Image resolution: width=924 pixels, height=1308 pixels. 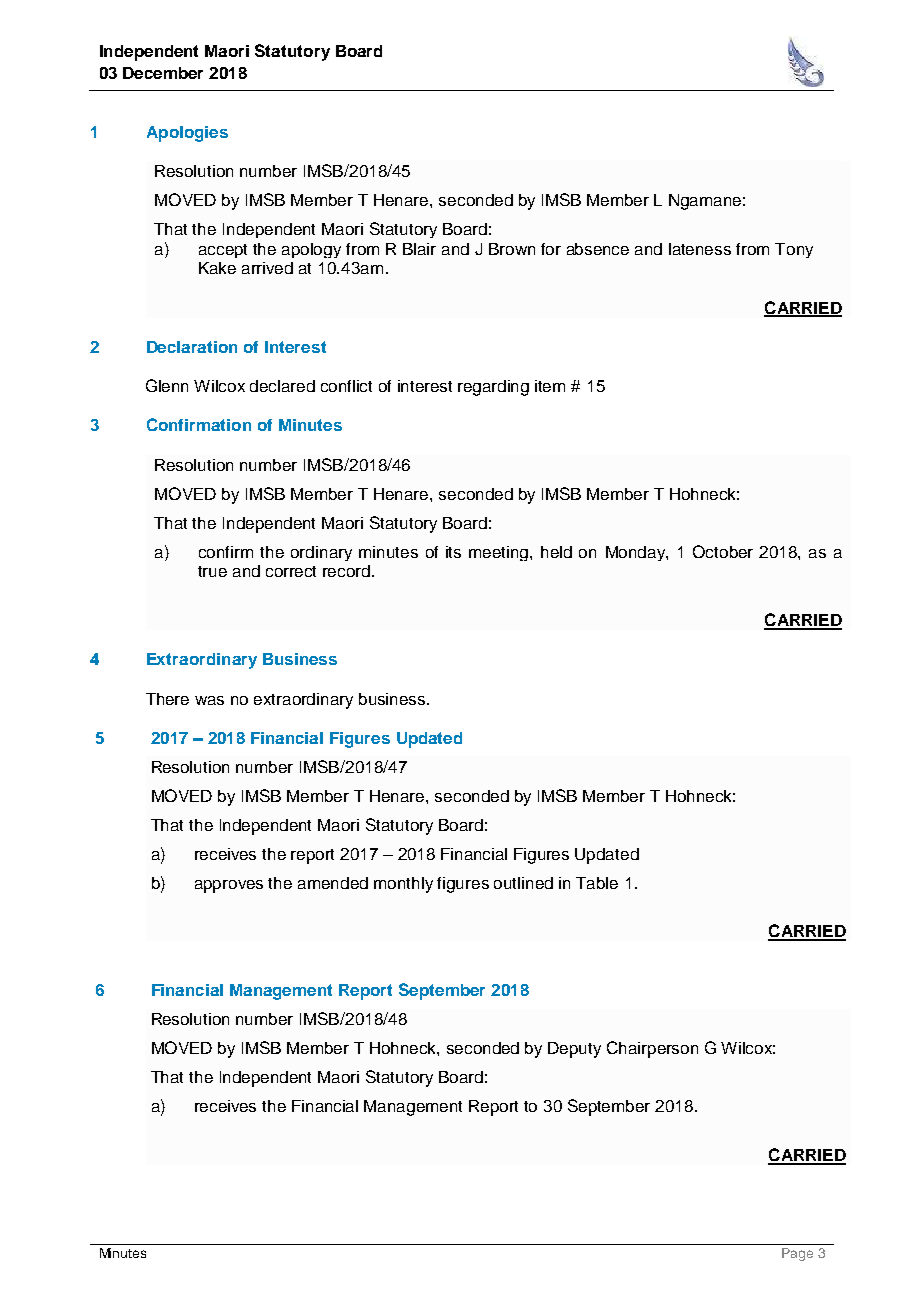 What do you see at coordinates (797, 1254) in the page?
I see `Page` at bounding box center [797, 1254].
